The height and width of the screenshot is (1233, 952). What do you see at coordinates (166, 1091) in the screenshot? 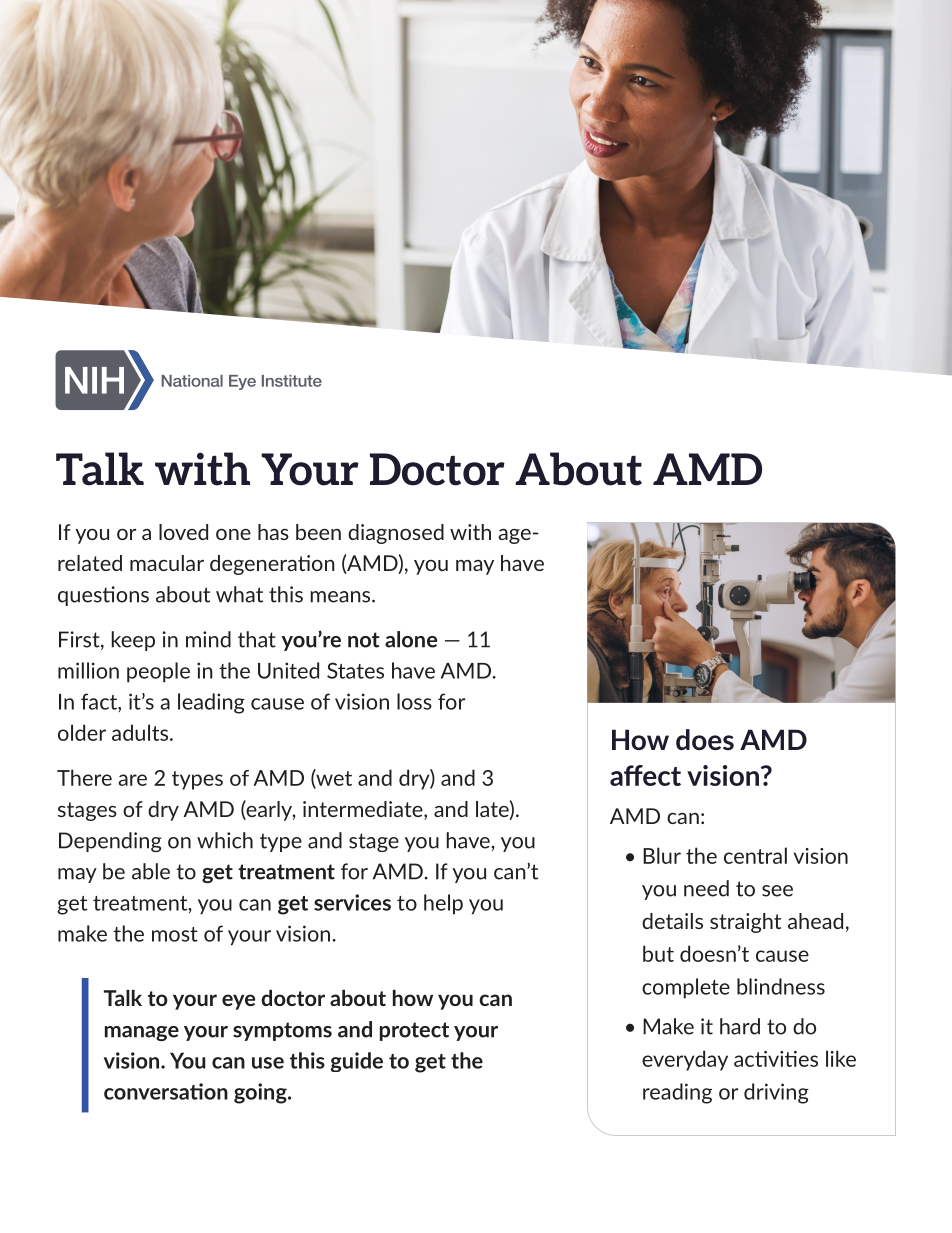
I see `conversation` at bounding box center [166, 1091].
